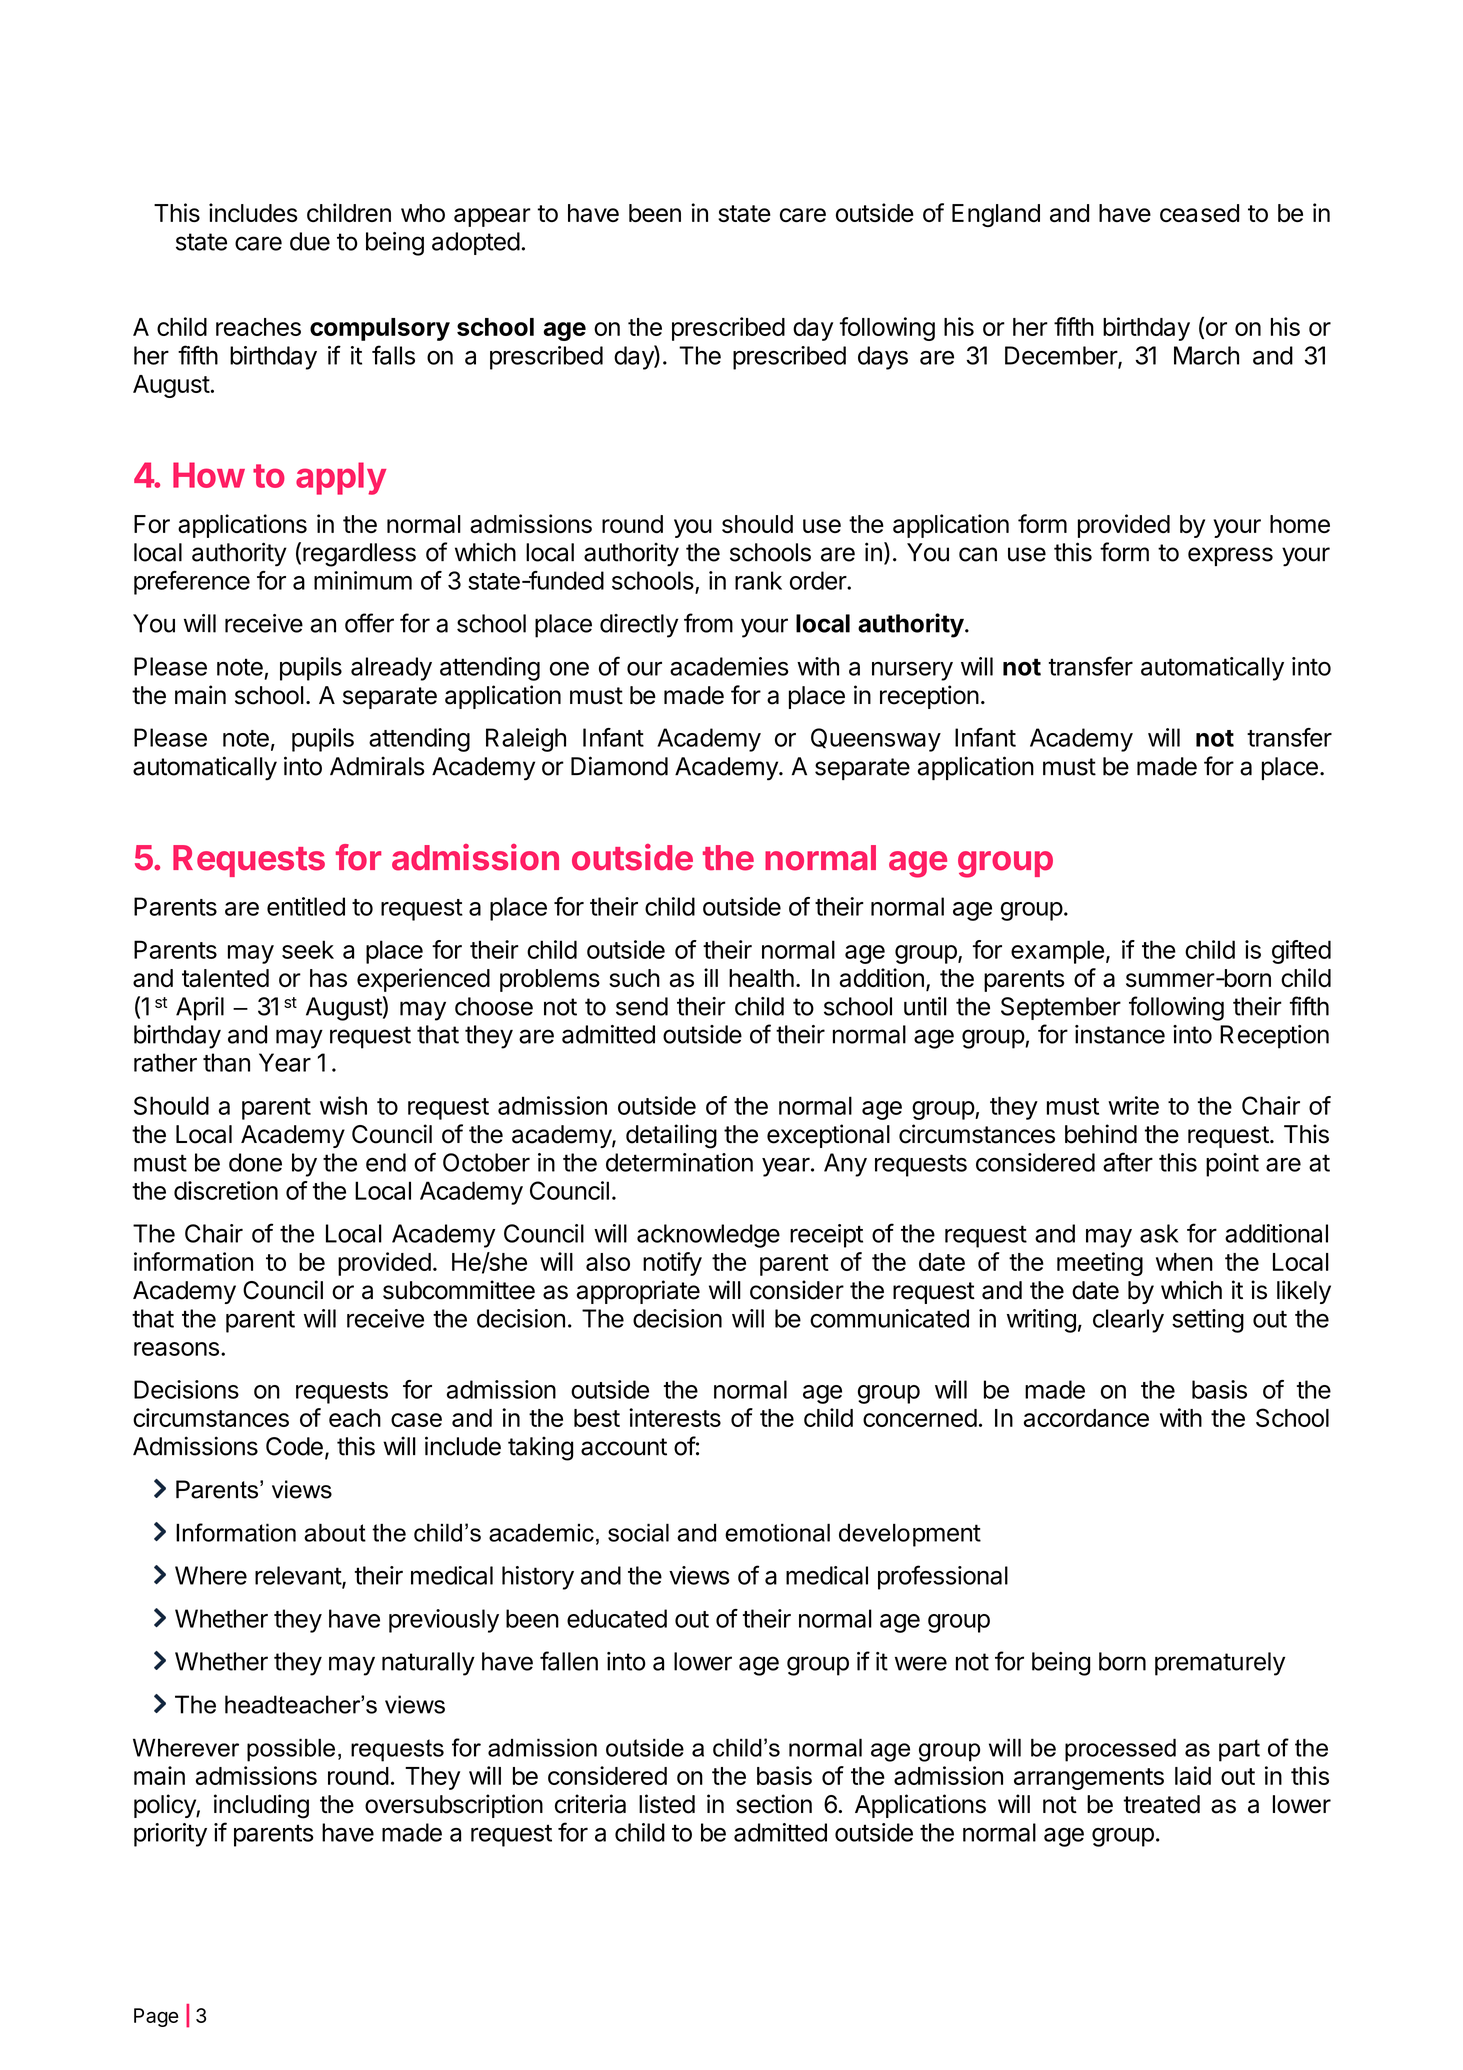  Describe the element at coordinates (883, 358) in the screenshot. I see `days` at that location.
